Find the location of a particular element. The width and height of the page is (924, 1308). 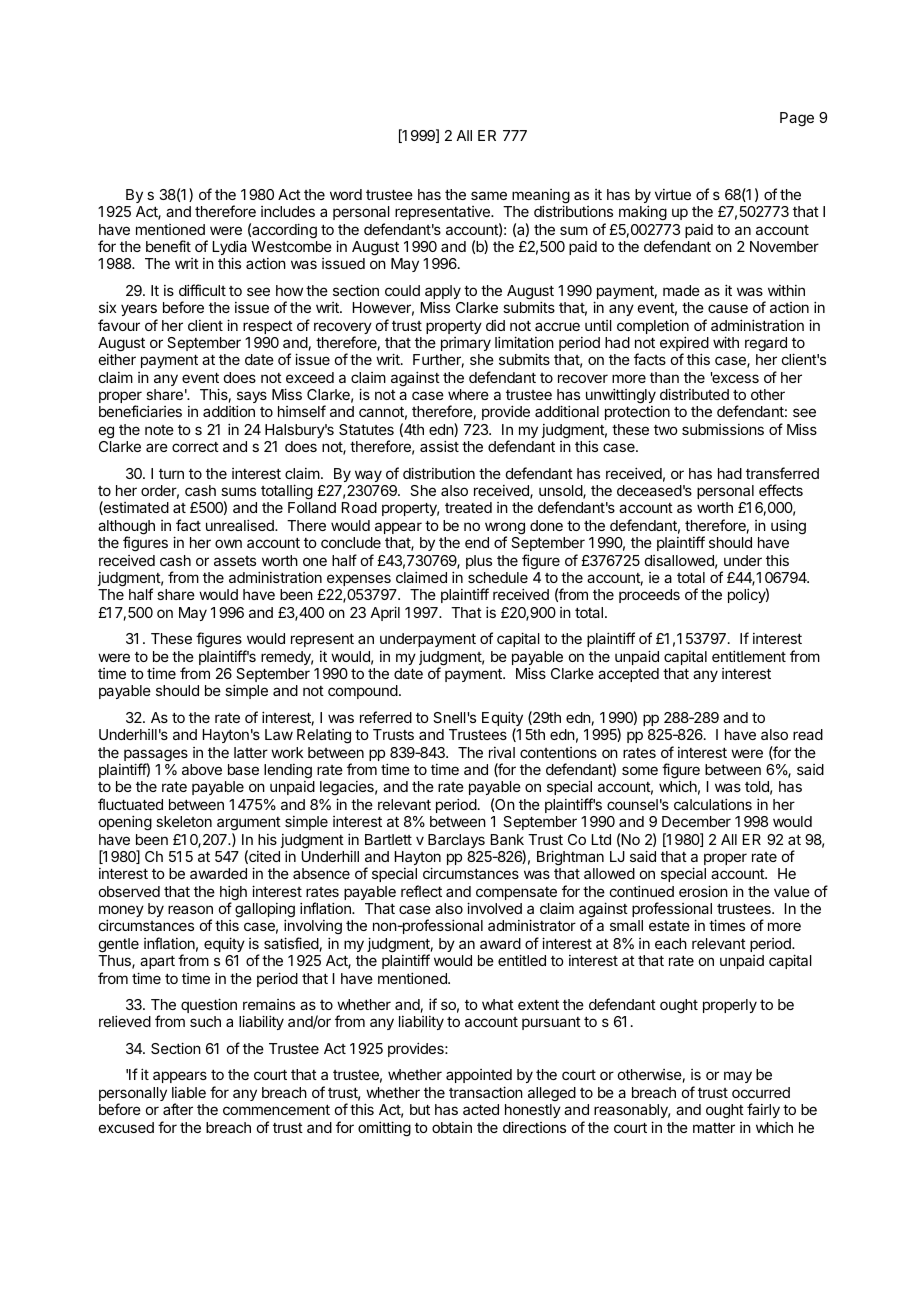

same is located at coordinates (489, 195).
